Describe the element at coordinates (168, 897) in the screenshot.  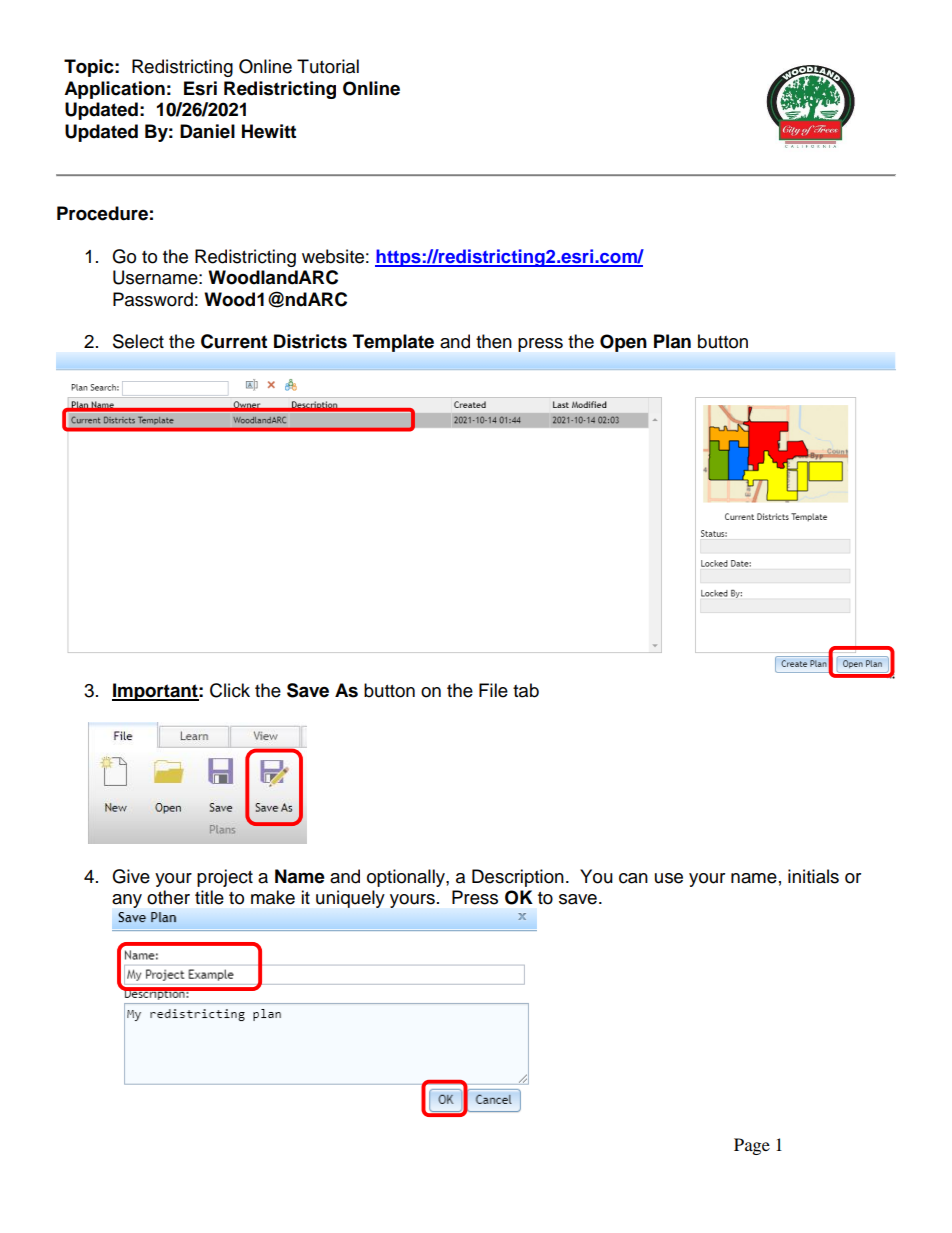
I see `other` at that location.
